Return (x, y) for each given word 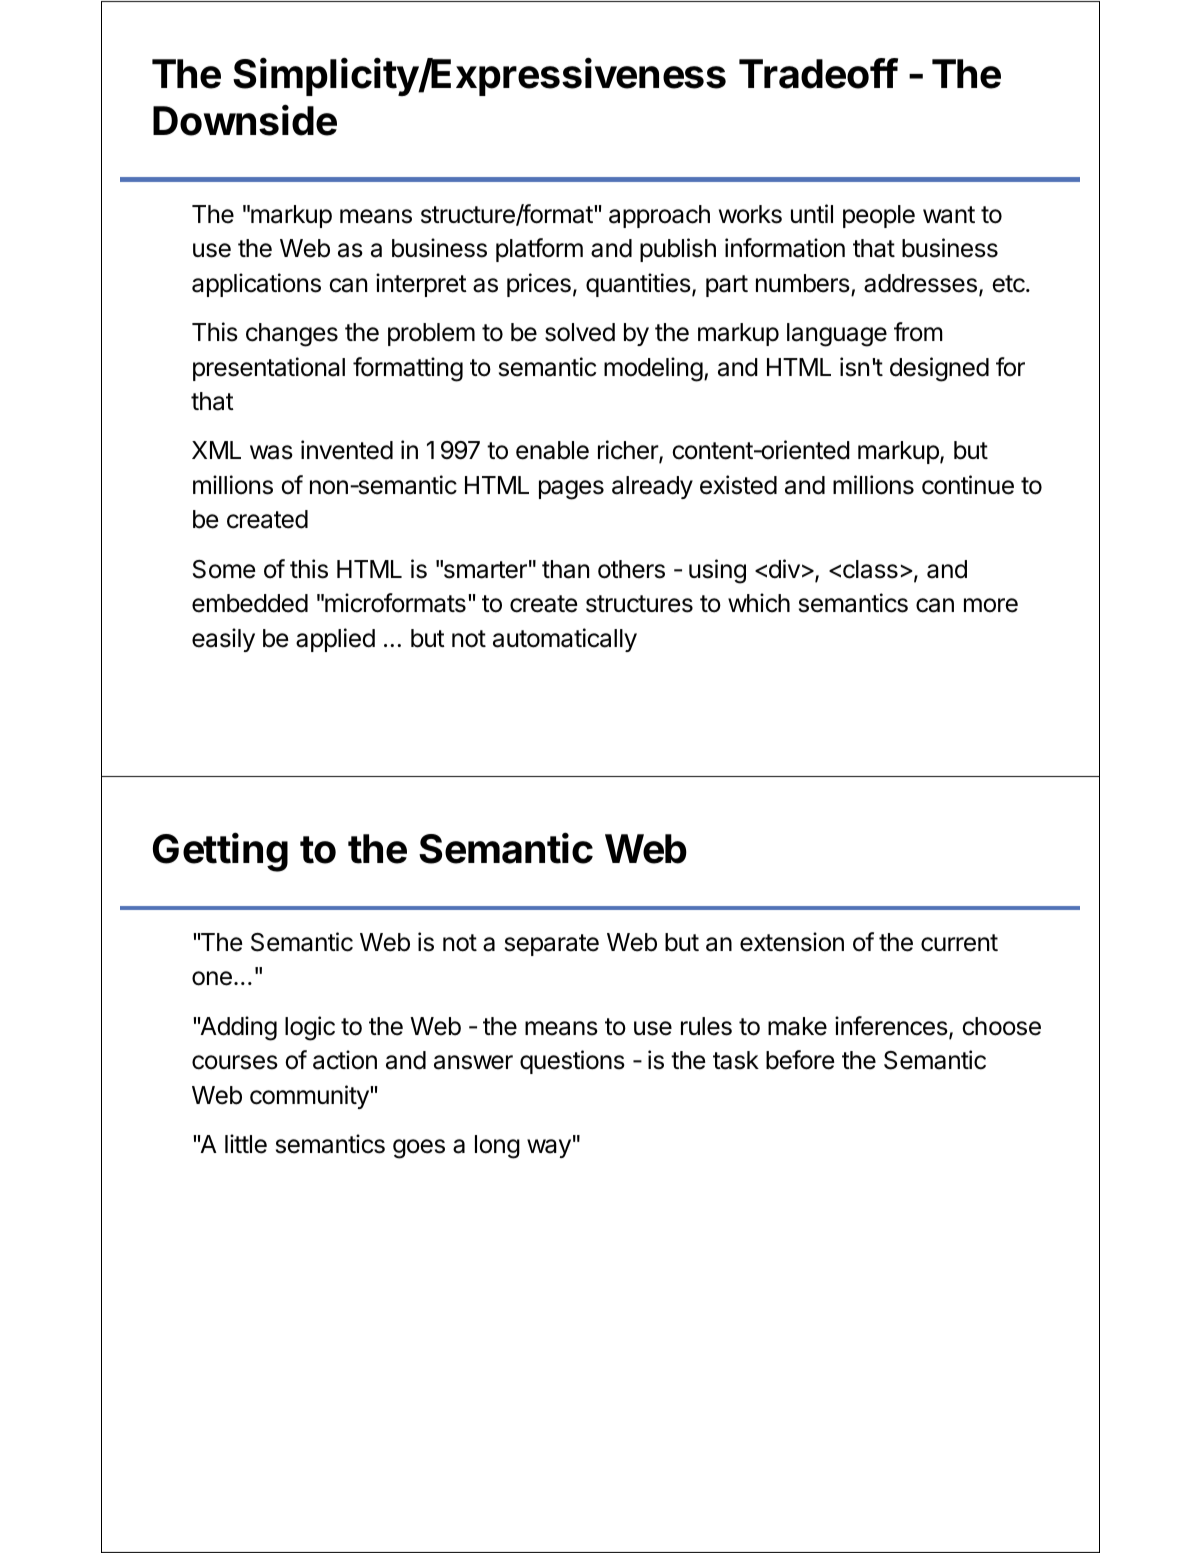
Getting (220, 852)
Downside (245, 120)
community (310, 1097)
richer (629, 451)
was (271, 452)
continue (968, 485)
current (959, 943)
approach (659, 216)
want (949, 215)
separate (552, 945)
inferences (891, 1026)
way (549, 1148)
